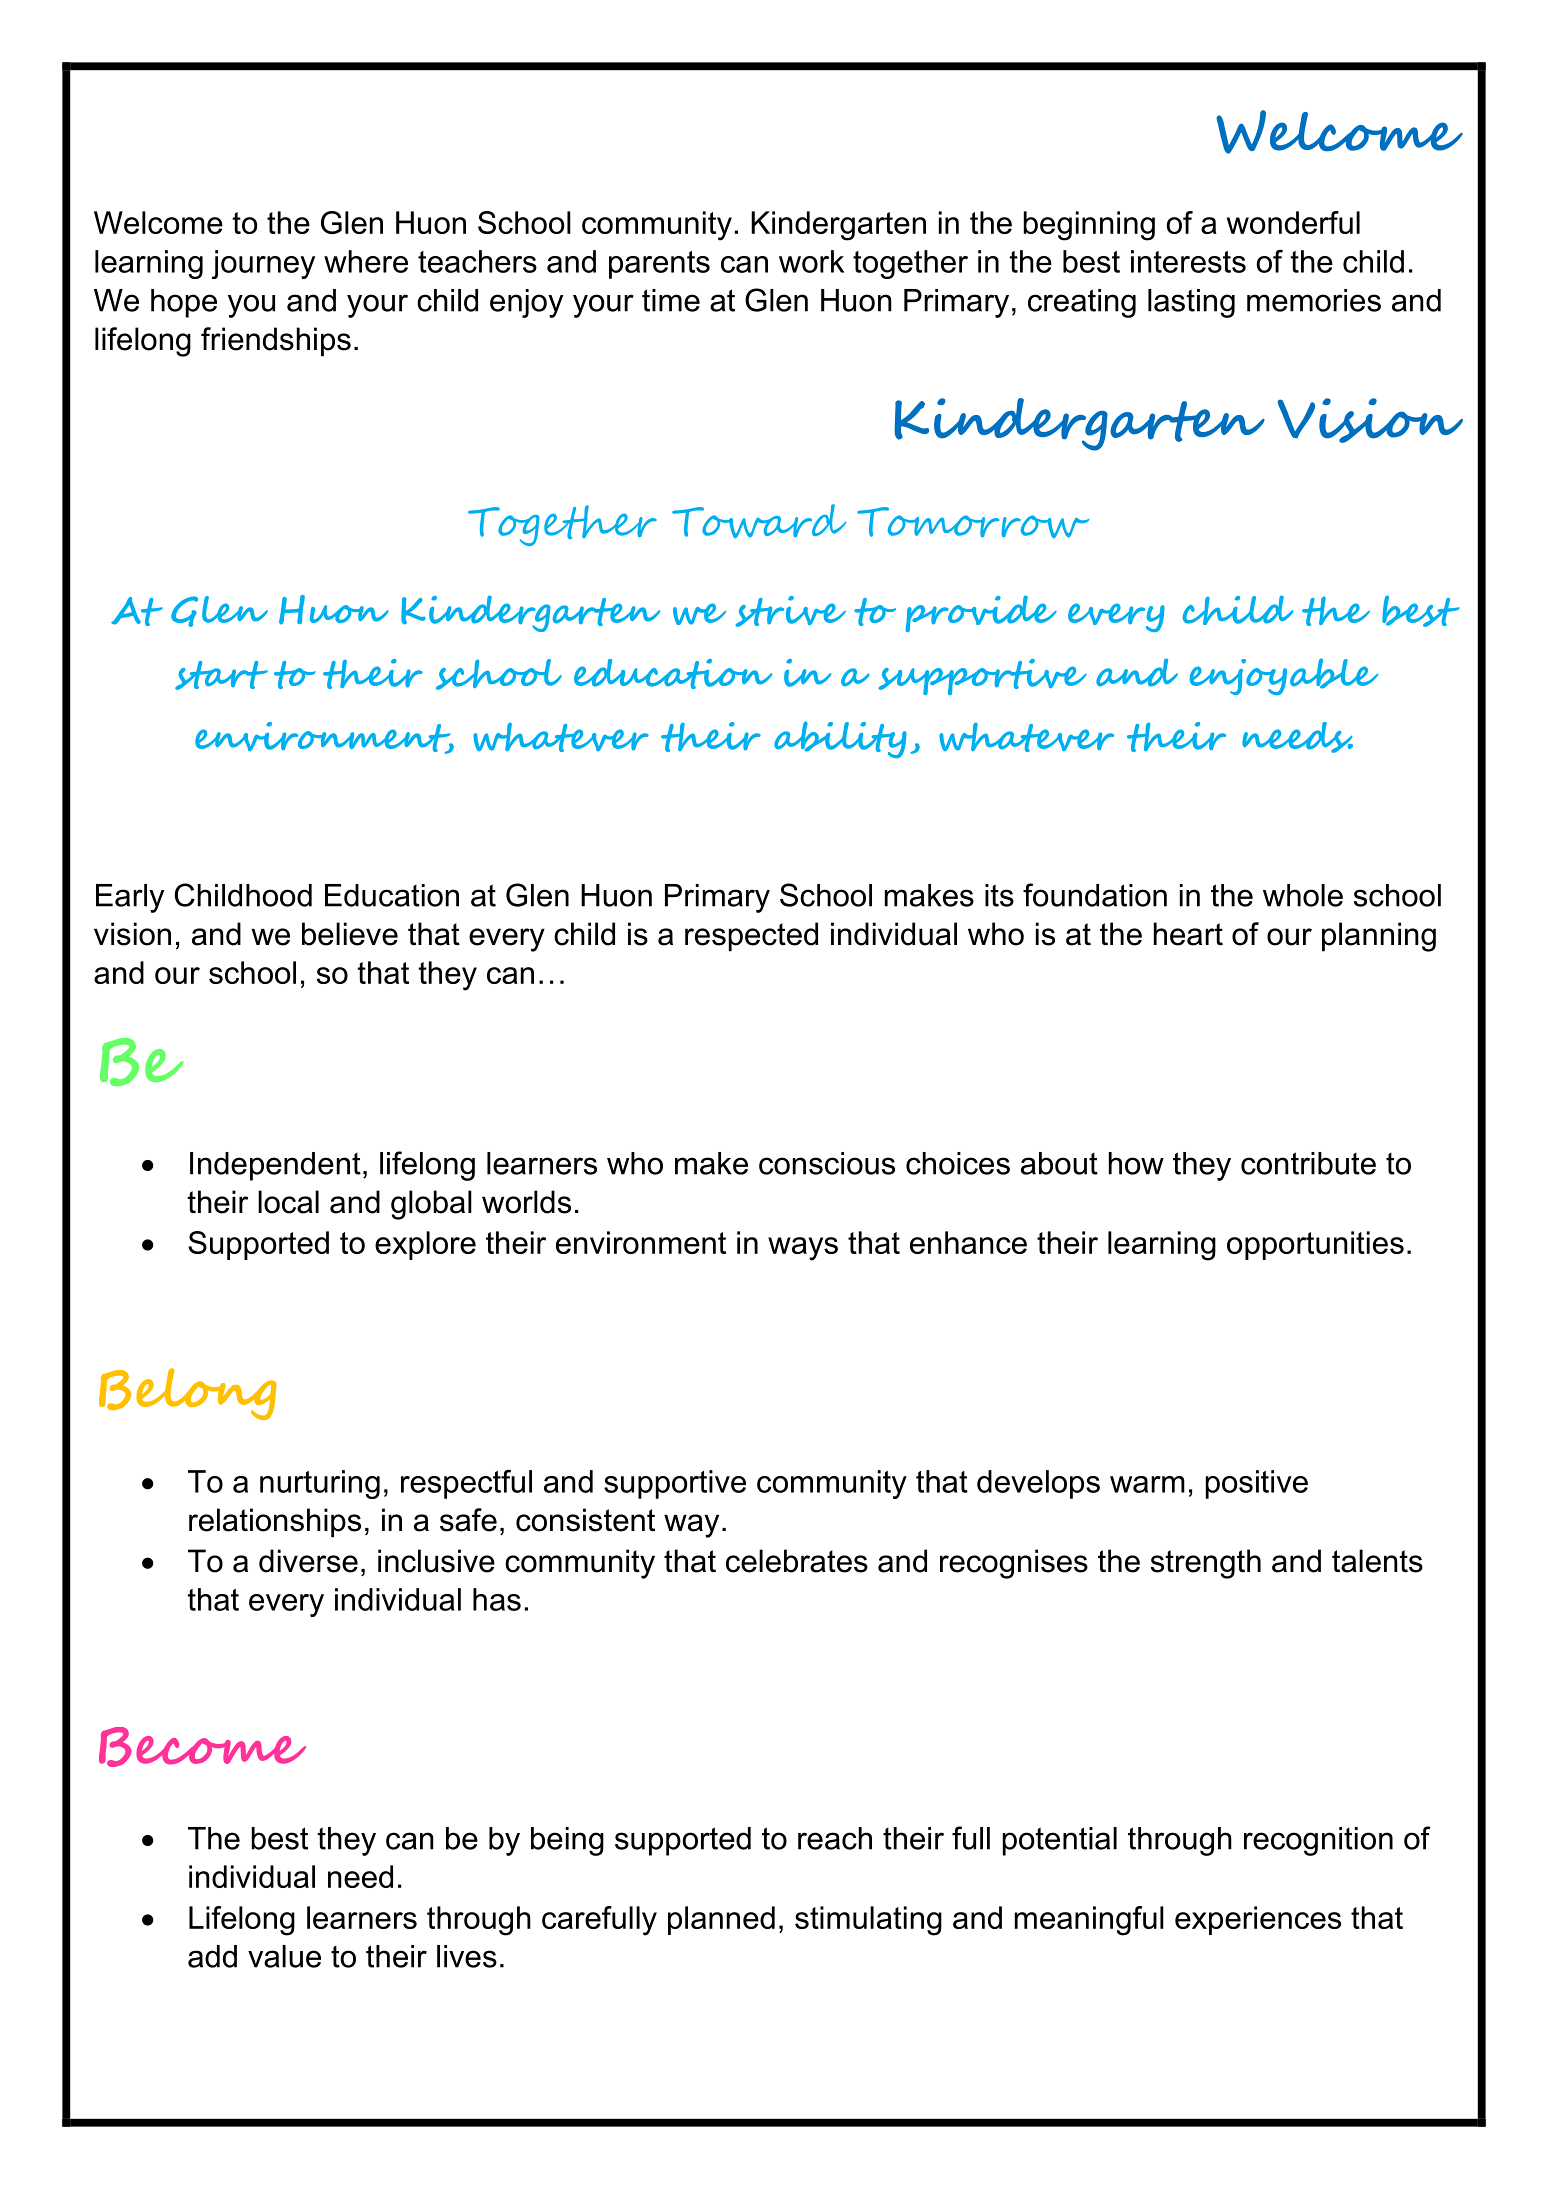 Image resolution: width=1548 pixels, height=2189 pixels. What do you see at coordinates (263, 264) in the image?
I see `journey` at bounding box center [263, 264].
